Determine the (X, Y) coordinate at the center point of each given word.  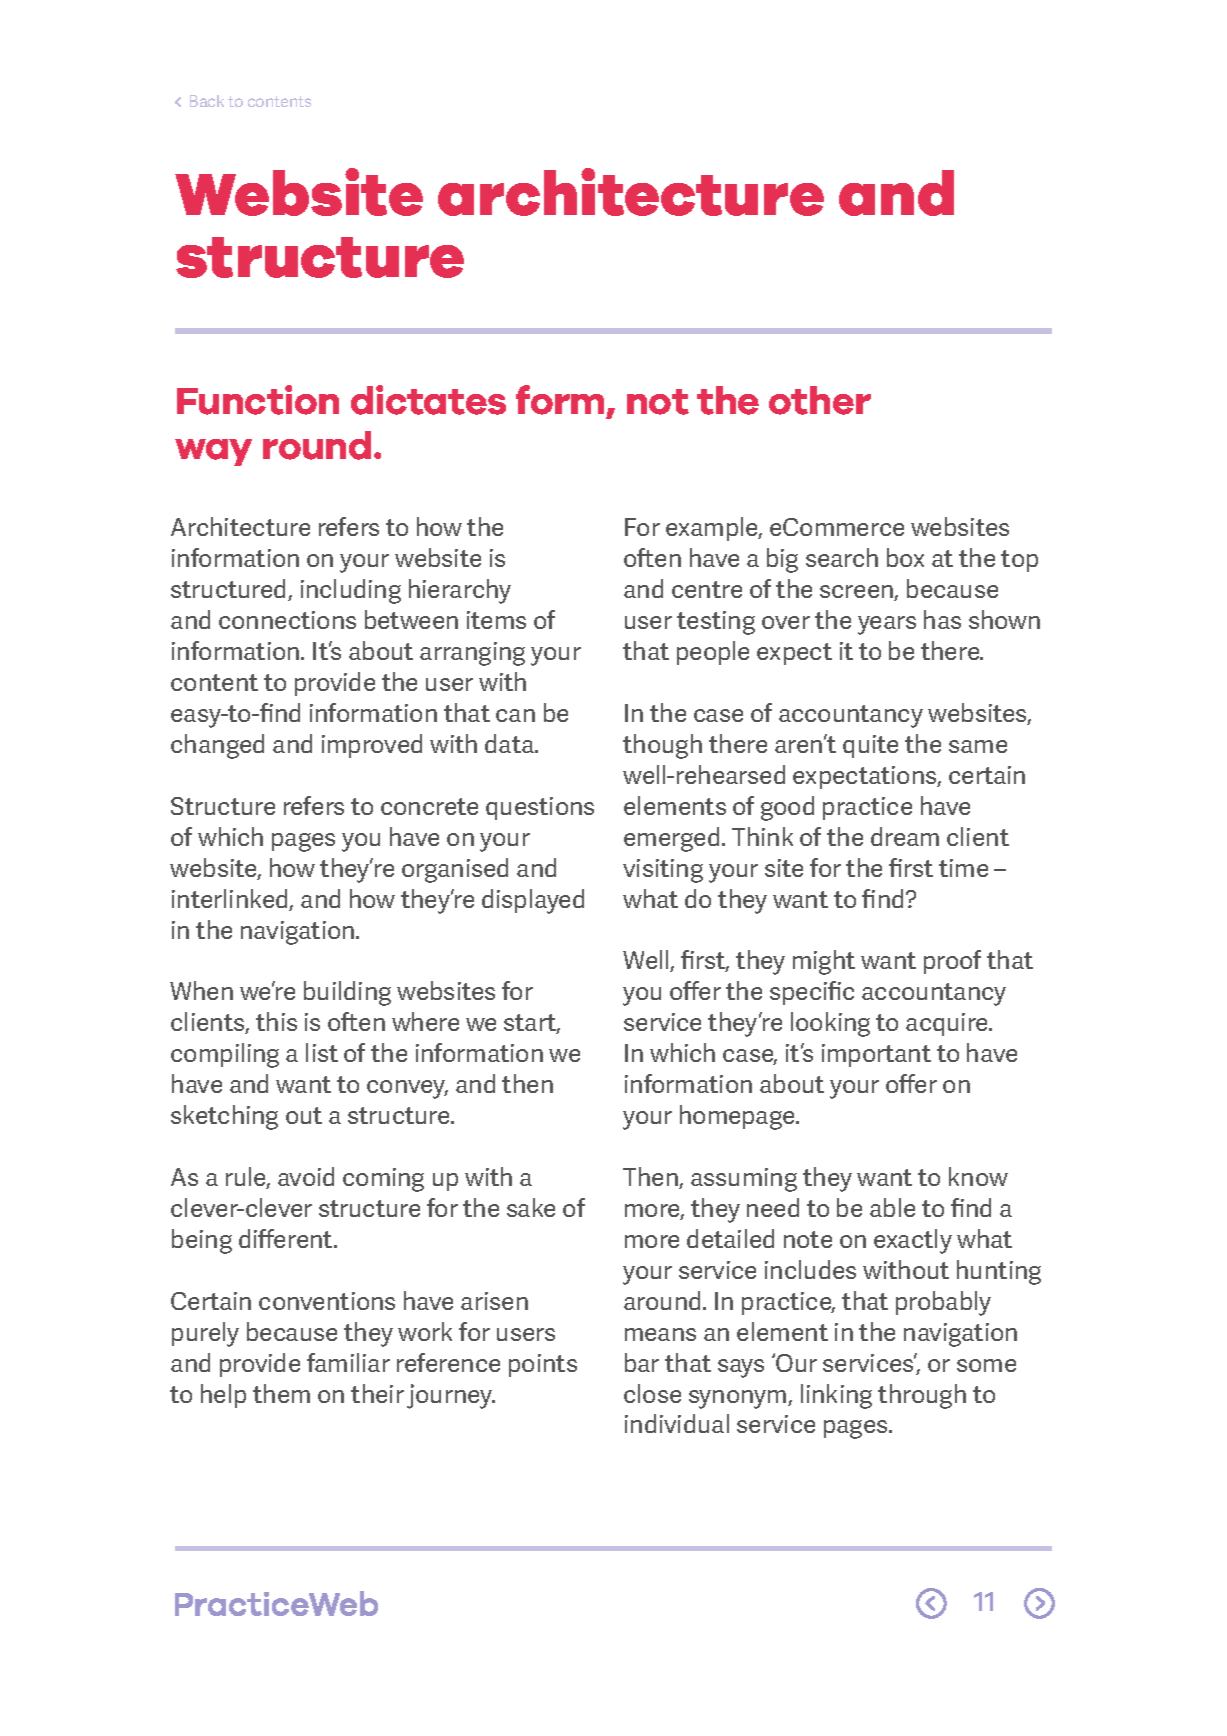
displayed (533, 901)
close (652, 1393)
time (963, 868)
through (922, 1396)
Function (258, 400)
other (820, 400)
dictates (428, 400)
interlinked (231, 900)
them (281, 1393)
